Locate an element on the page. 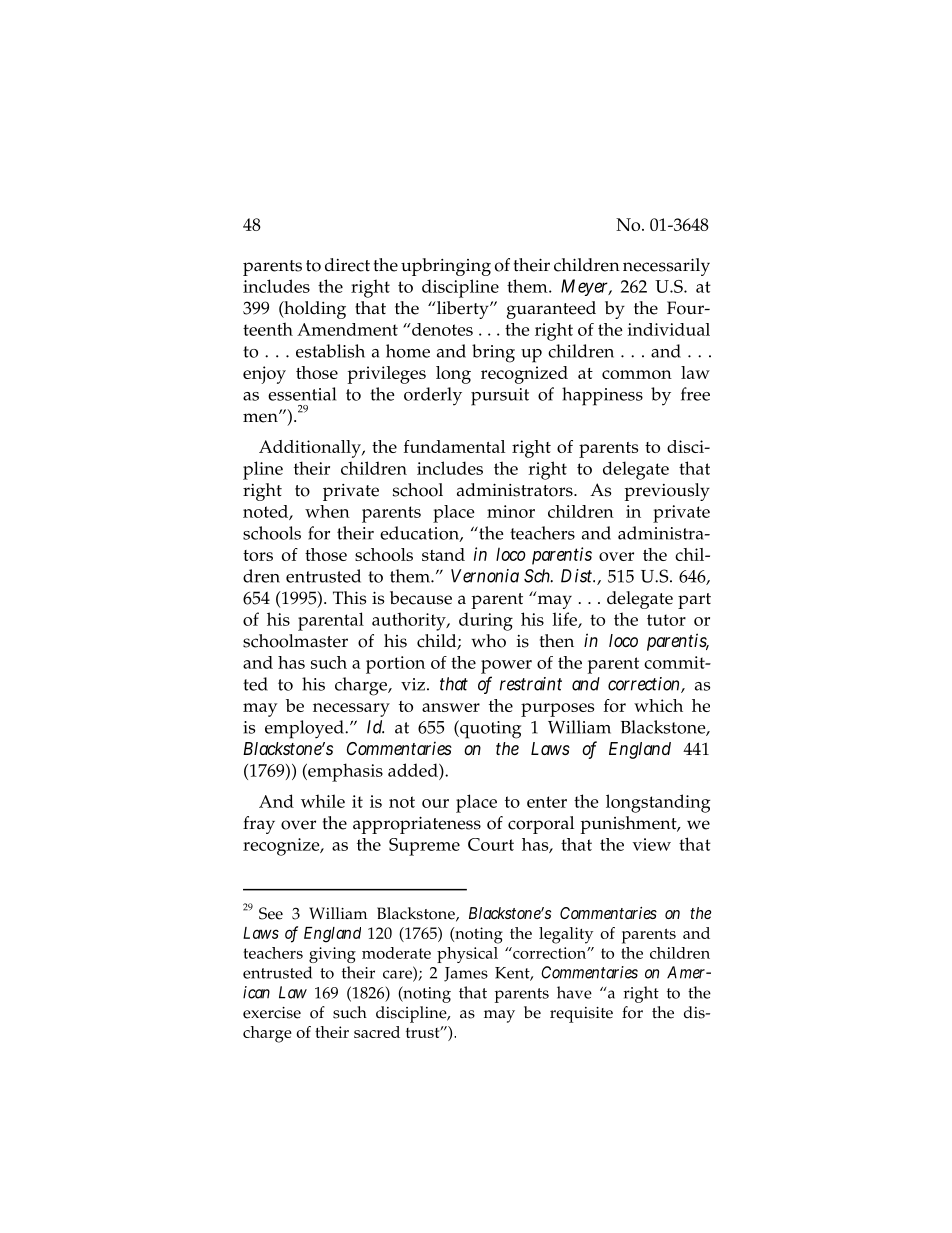 The width and height of the page is (952, 1233). direct is located at coordinates (347, 265).
